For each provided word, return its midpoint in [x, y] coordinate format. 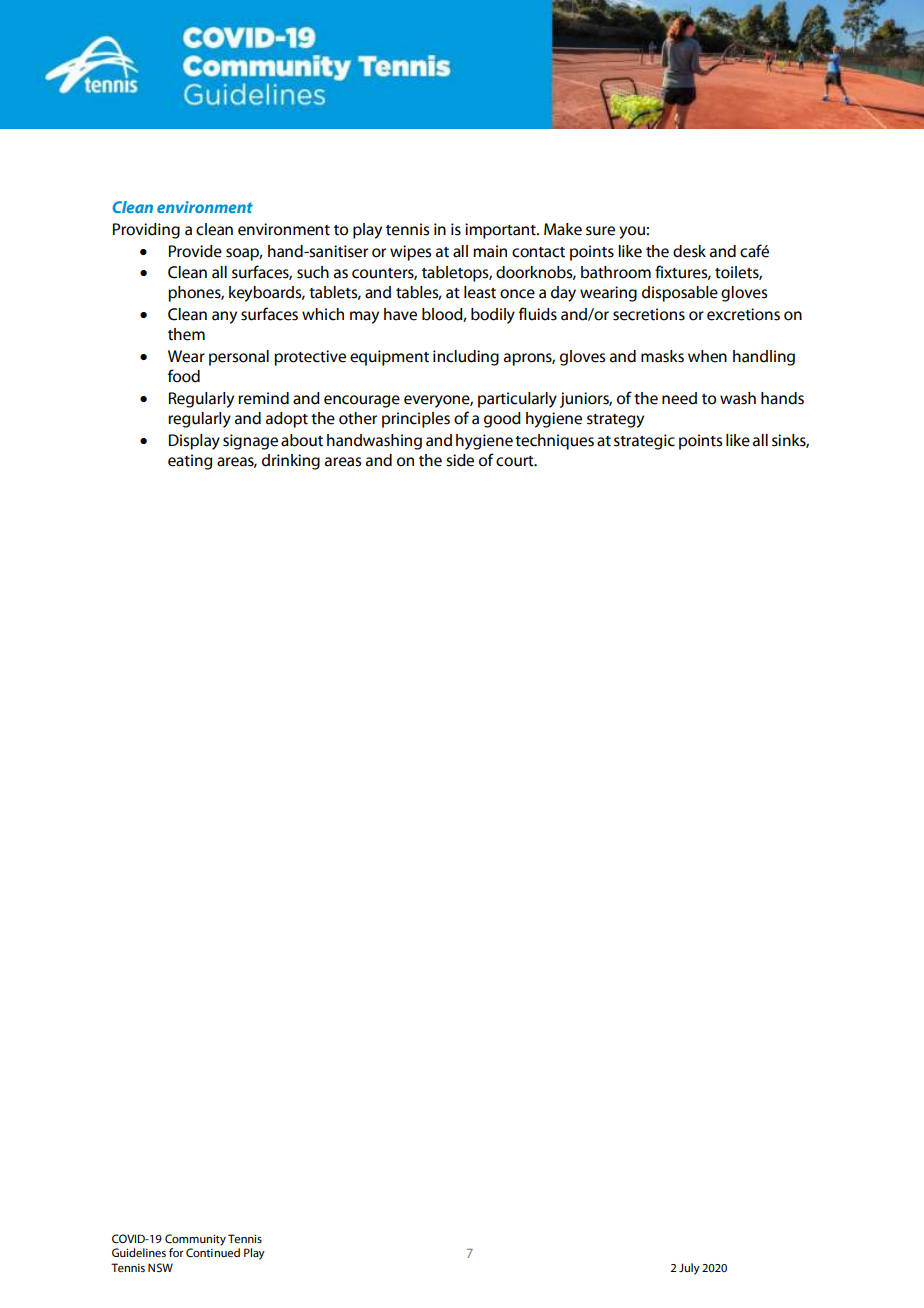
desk [689, 251]
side [460, 460]
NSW [160, 1267]
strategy [615, 421]
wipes [410, 253]
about [302, 440]
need [679, 398]
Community [195, 1240]
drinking [291, 462]
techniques [554, 442]
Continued [213, 1253]
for [176, 1252]
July [689, 1269]
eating [190, 462]
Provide [195, 251]
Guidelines [139, 1253]
